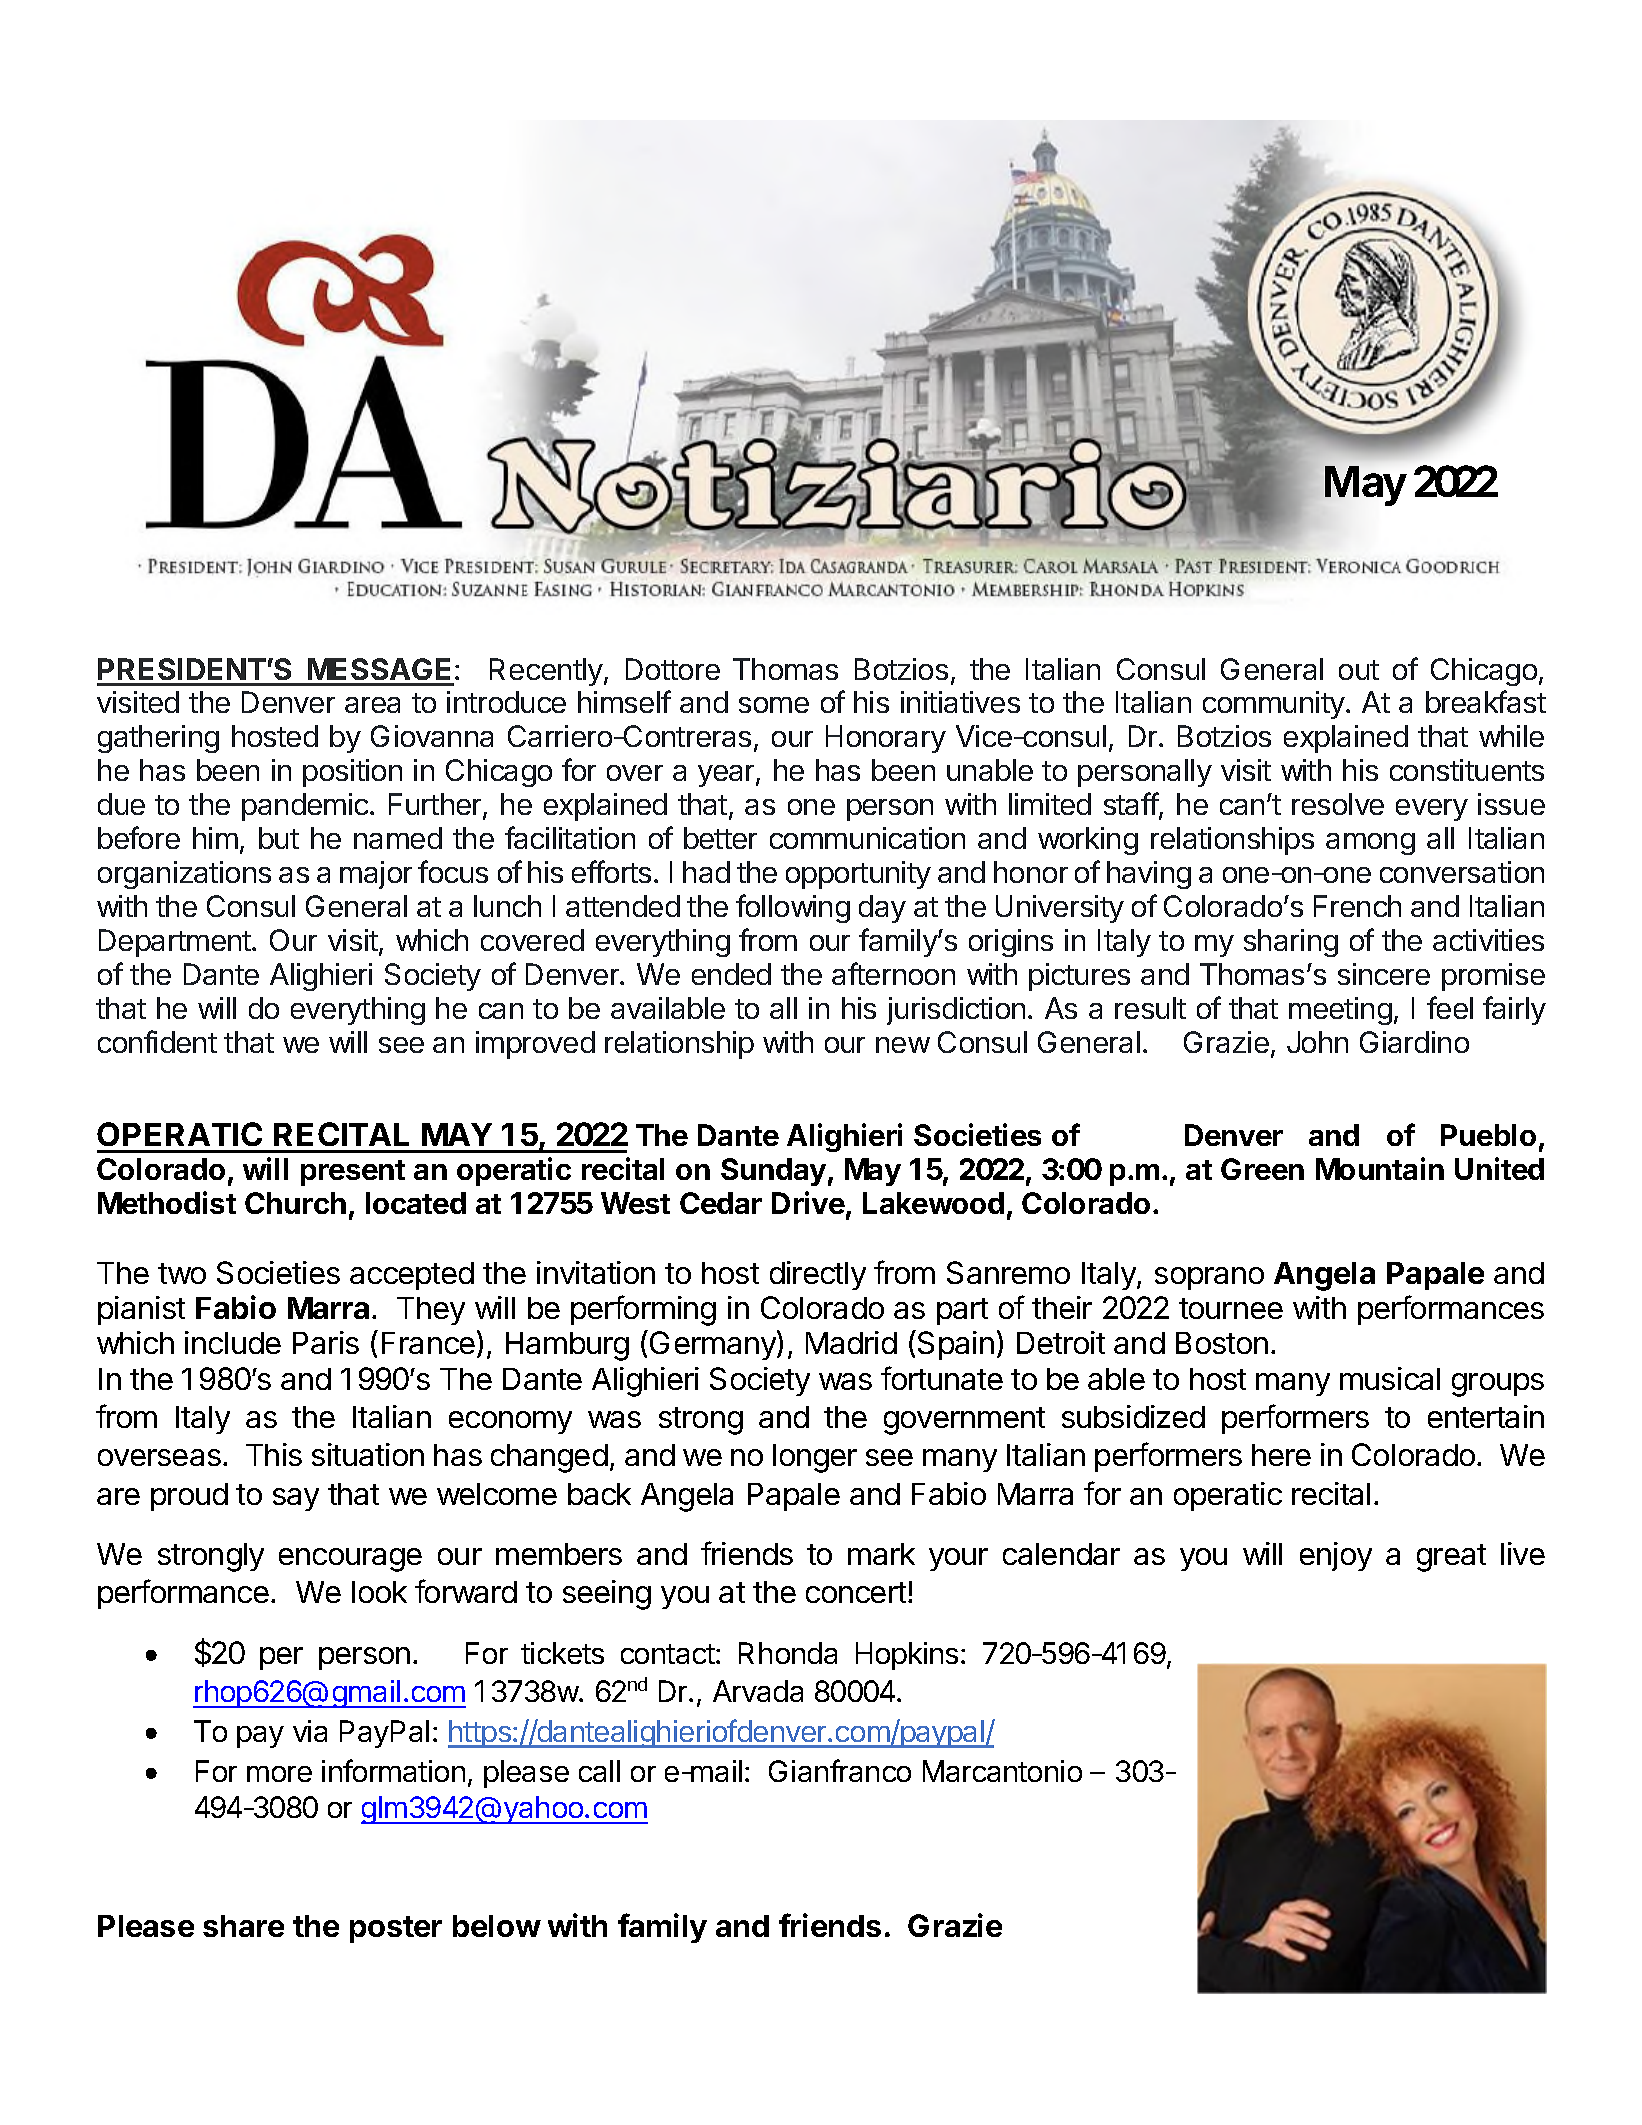 The width and height of the screenshot is (1642, 2125). What do you see at coordinates (243, 1926) in the screenshot?
I see `share` at bounding box center [243, 1926].
